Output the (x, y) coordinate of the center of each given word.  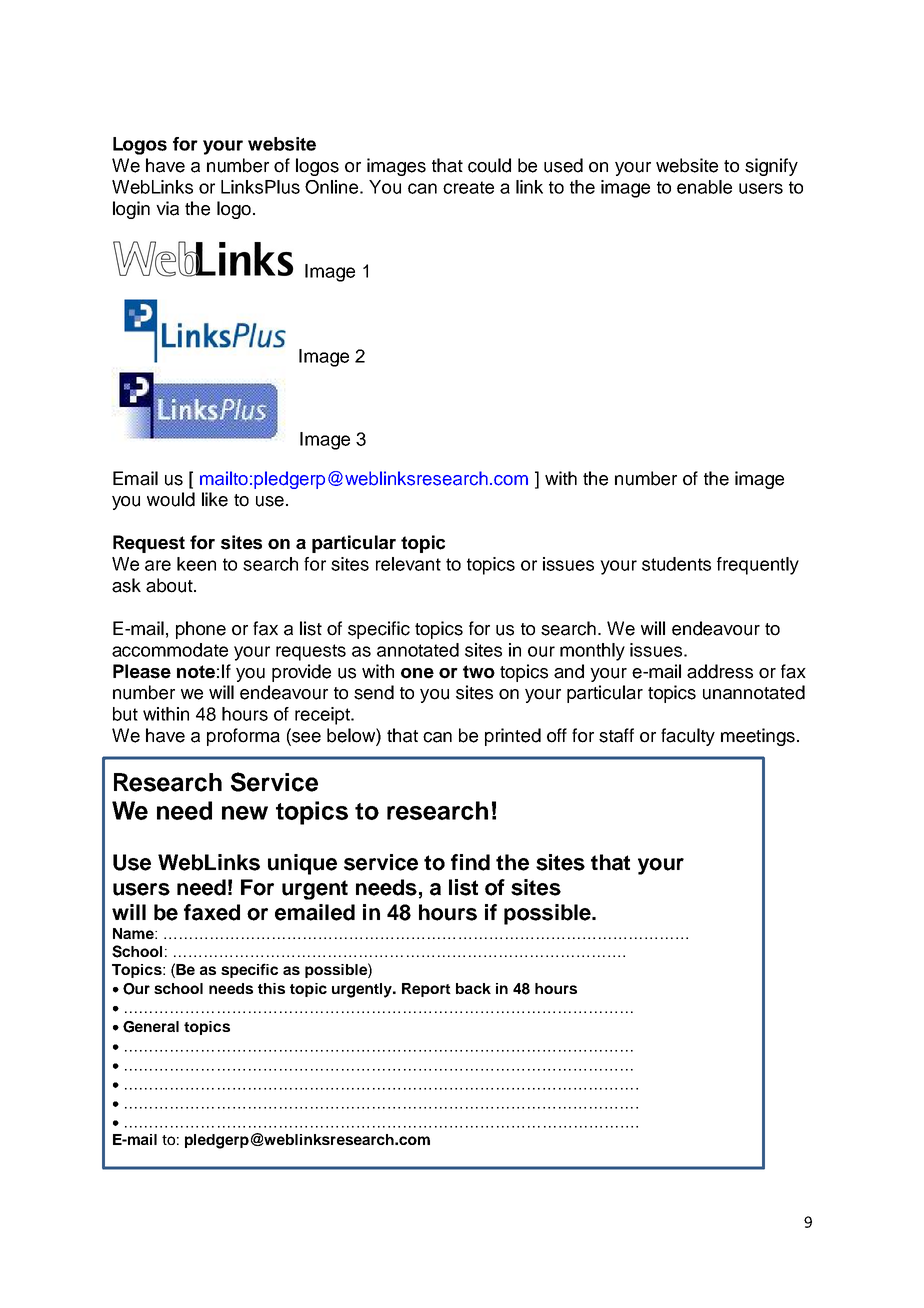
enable (704, 187)
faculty (688, 737)
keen (196, 564)
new (245, 813)
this (271, 988)
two (479, 672)
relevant (408, 564)
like (215, 499)
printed (513, 737)
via (167, 208)
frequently (758, 566)
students (676, 564)
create (468, 187)
